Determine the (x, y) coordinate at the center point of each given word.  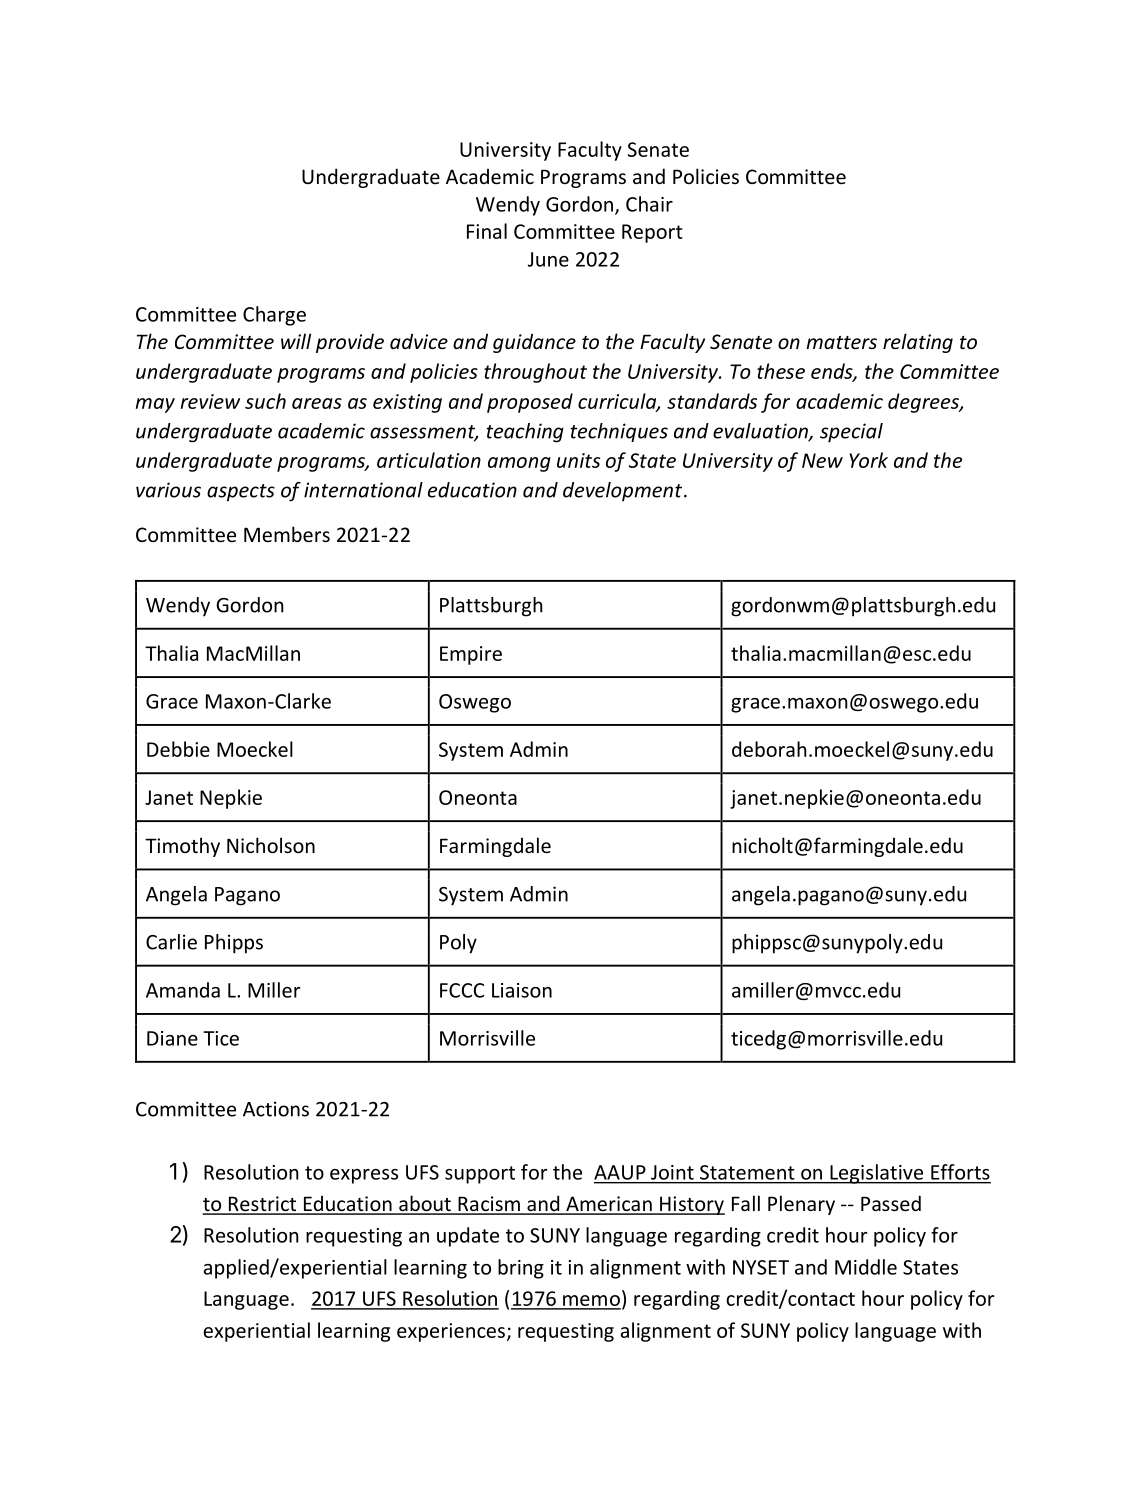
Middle (866, 1267)
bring (521, 1269)
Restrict (262, 1205)
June (548, 259)
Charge (274, 316)
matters (841, 342)
